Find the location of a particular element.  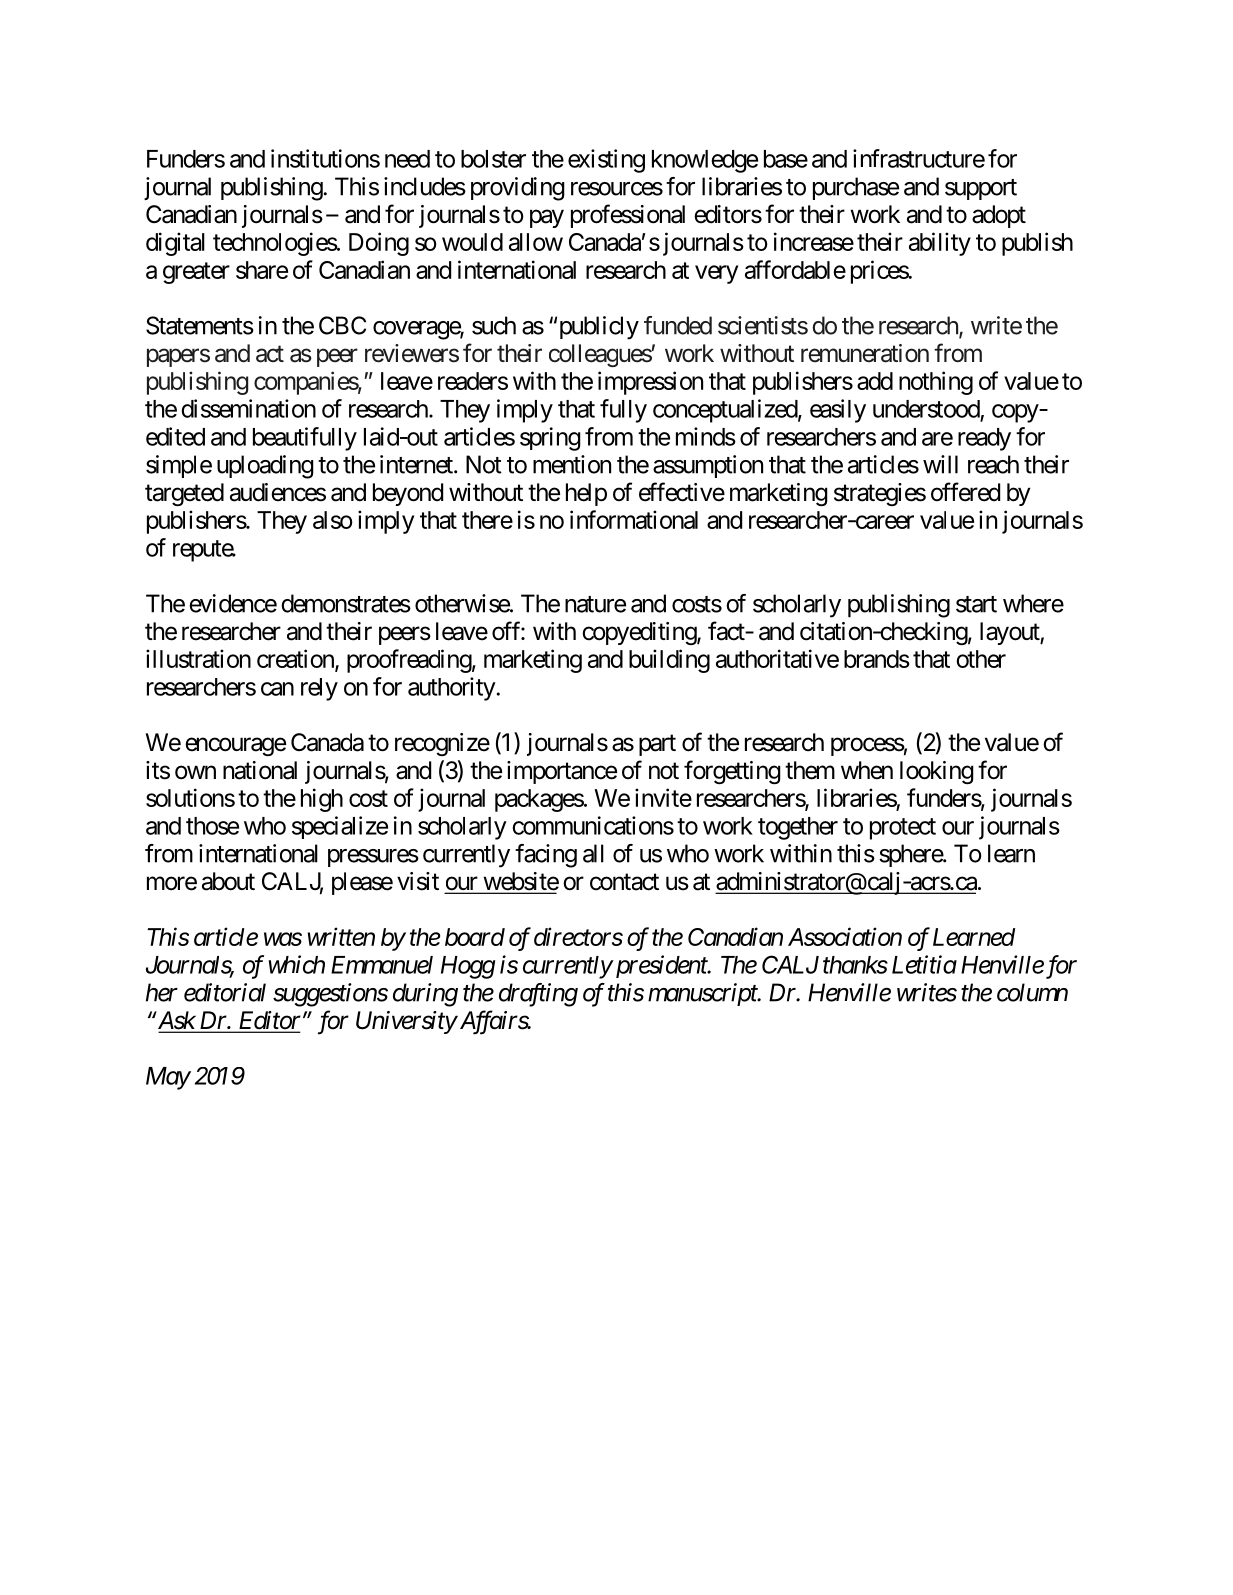

high is located at coordinates (322, 800).
